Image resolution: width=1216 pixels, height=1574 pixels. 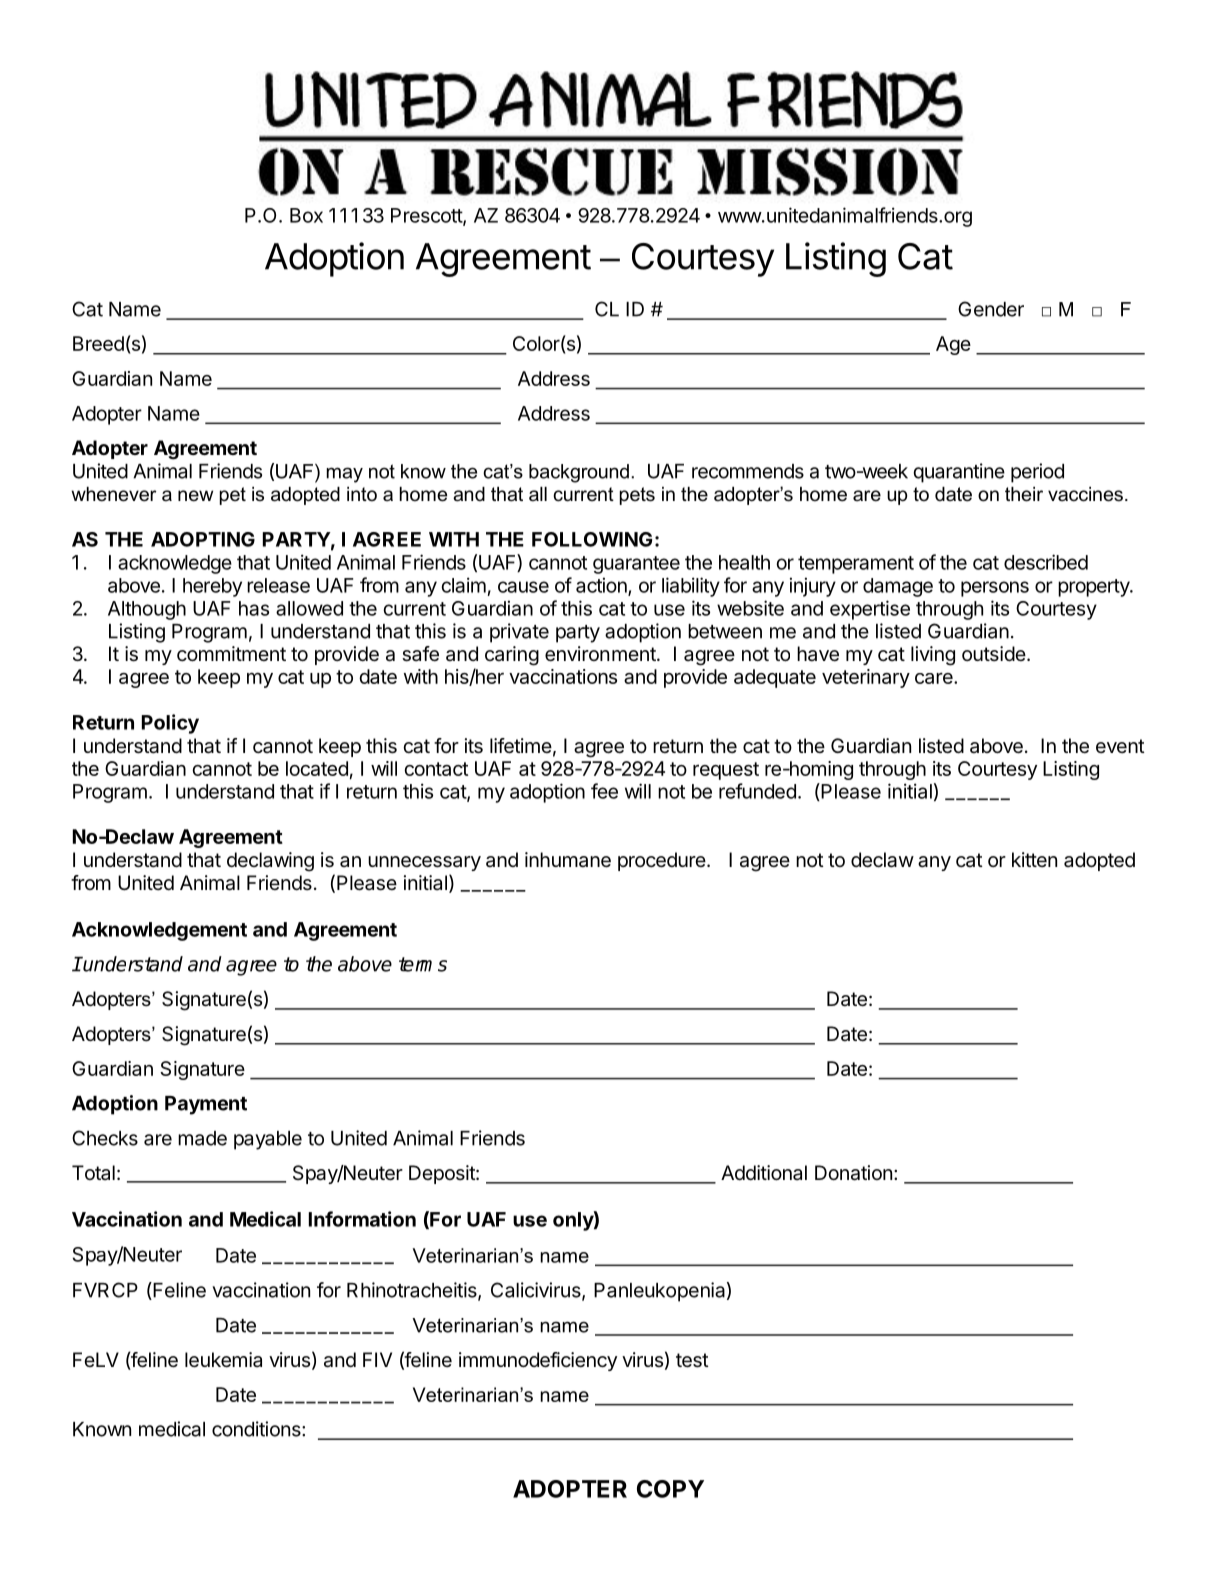 I want to click on inhumane, so click(x=568, y=860).
